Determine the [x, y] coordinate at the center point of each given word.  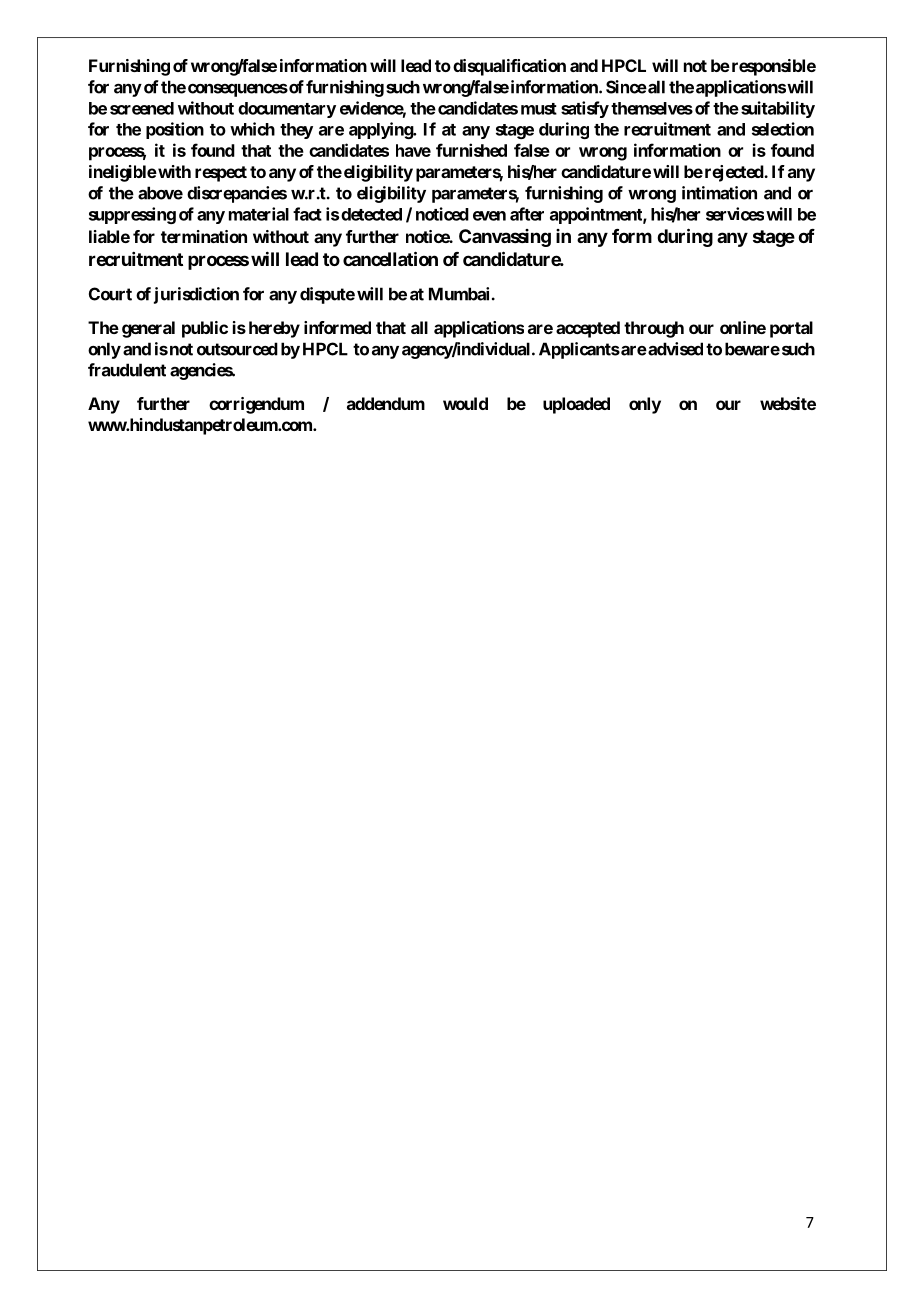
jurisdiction [196, 295]
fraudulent [127, 370]
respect [221, 174]
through [654, 329]
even [489, 216]
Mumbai [459, 294]
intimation [719, 193]
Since [626, 87]
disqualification [509, 67]
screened [142, 108]
